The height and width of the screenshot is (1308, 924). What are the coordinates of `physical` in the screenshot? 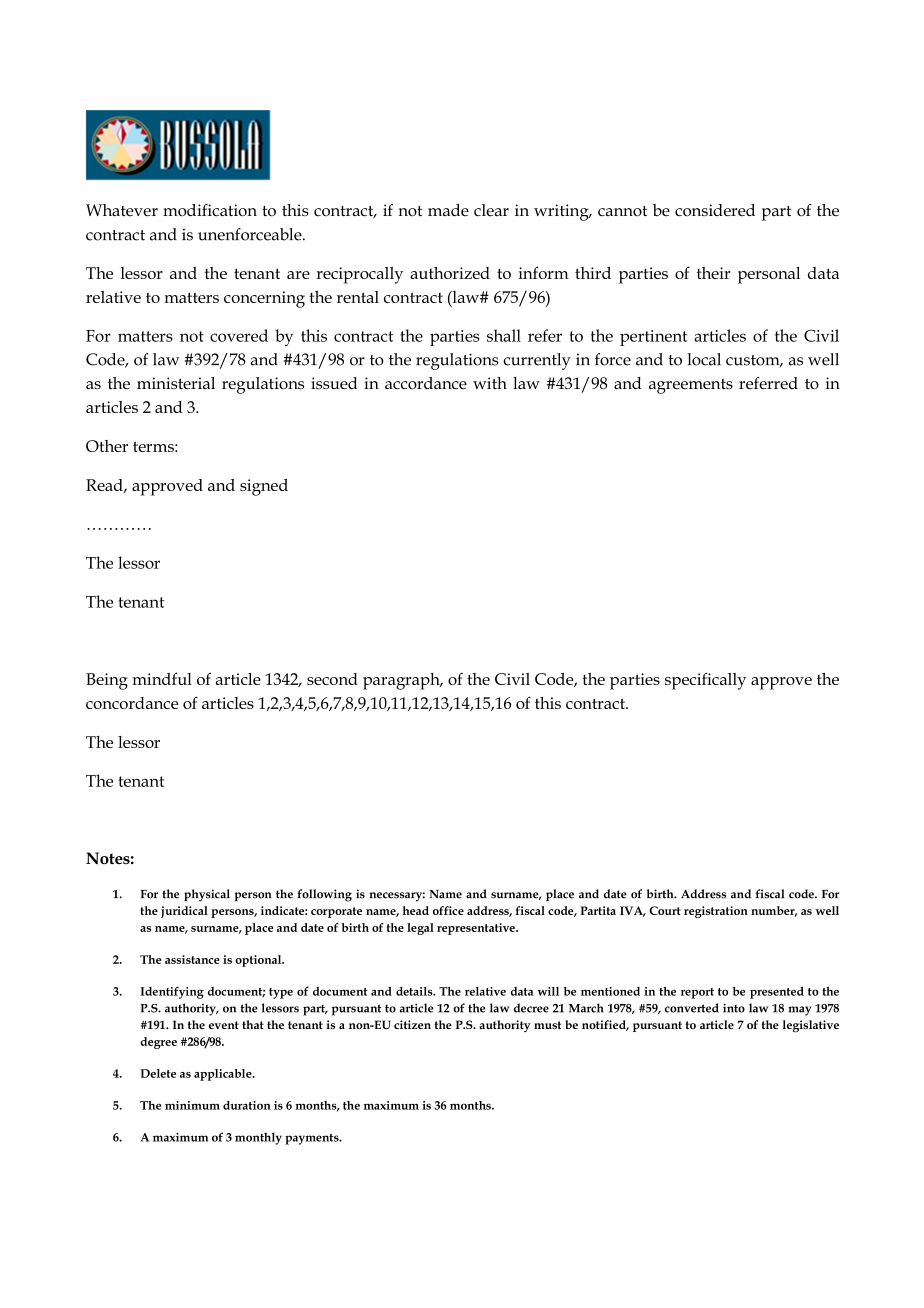 It's located at (207, 895).
